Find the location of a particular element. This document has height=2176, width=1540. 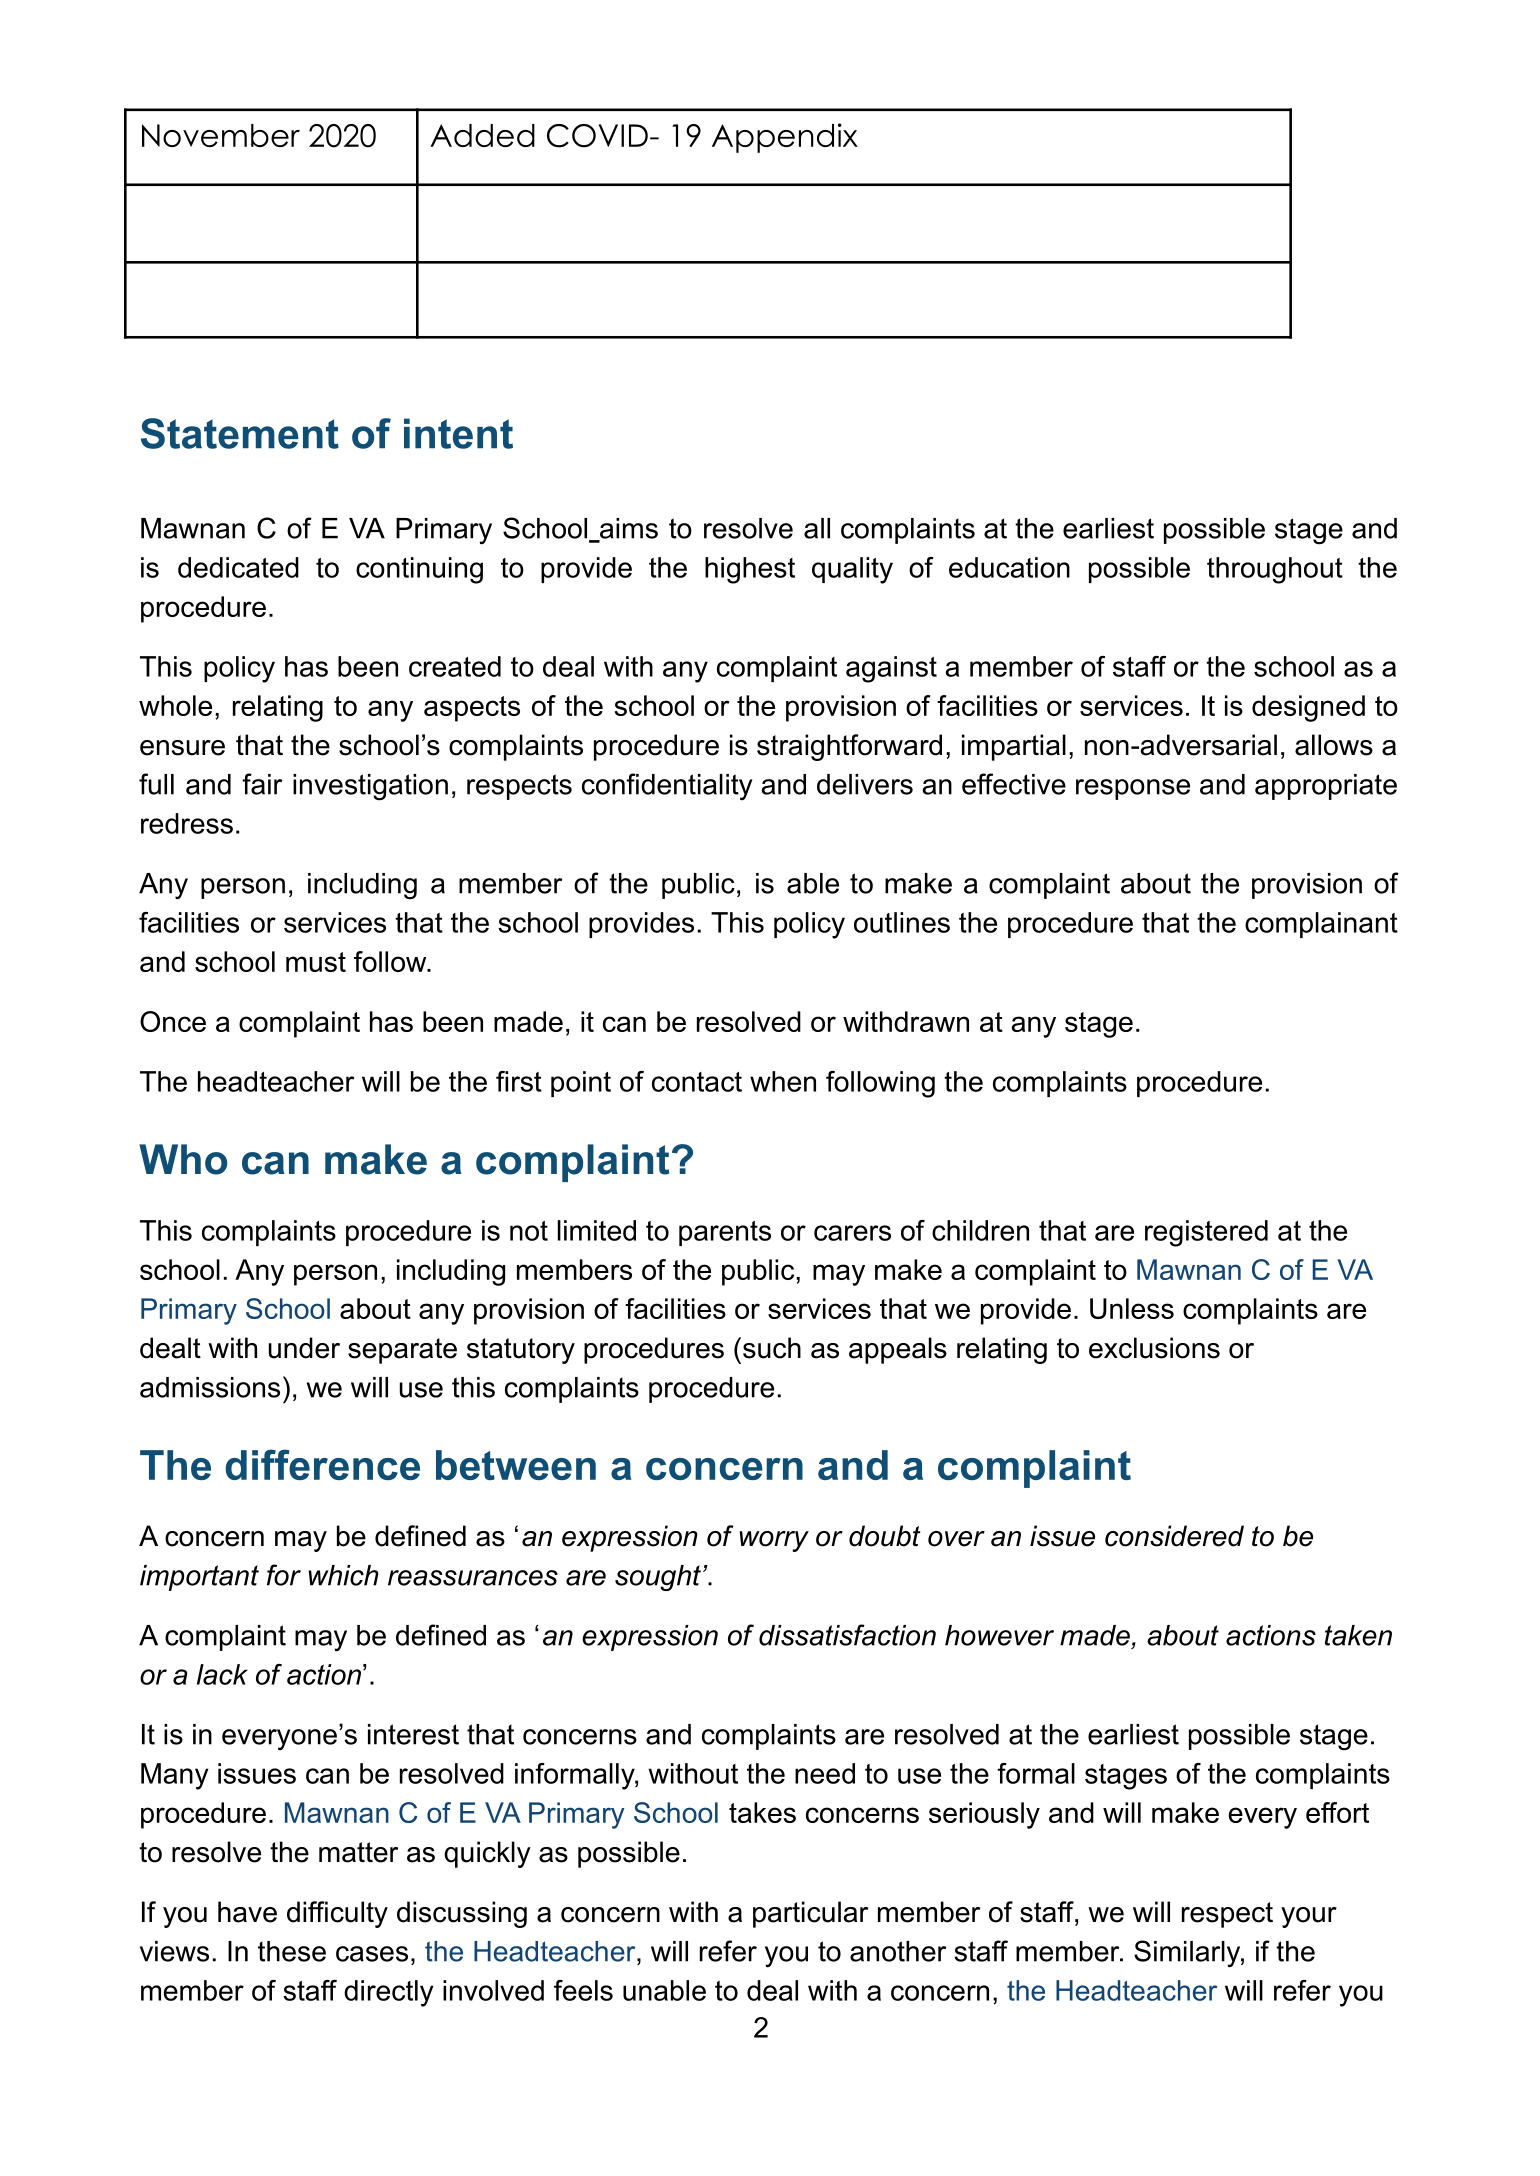

your is located at coordinates (1309, 1917).
